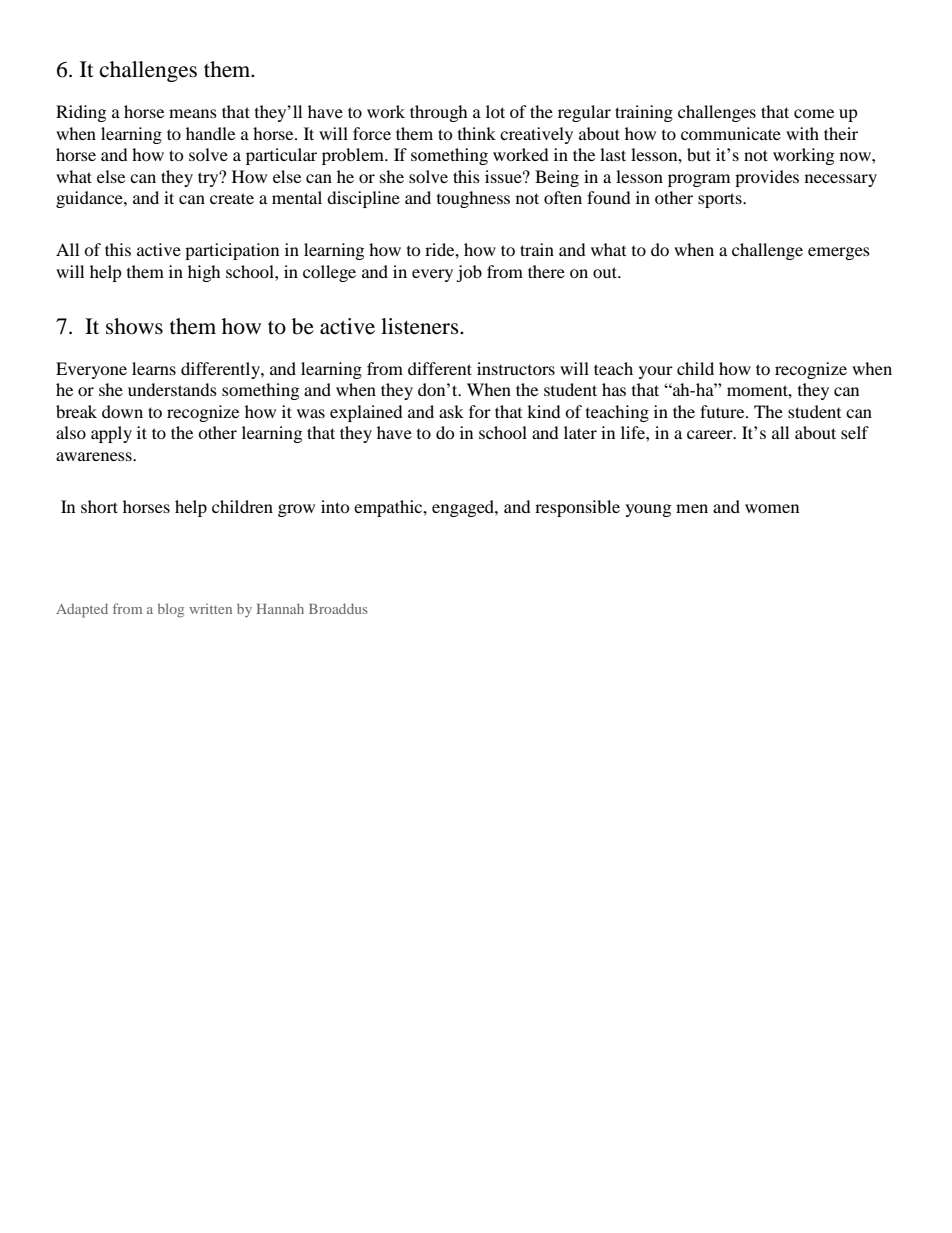 This screenshot has width=952, height=1233. What do you see at coordinates (516, 368) in the screenshot?
I see `instructors` at bounding box center [516, 368].
